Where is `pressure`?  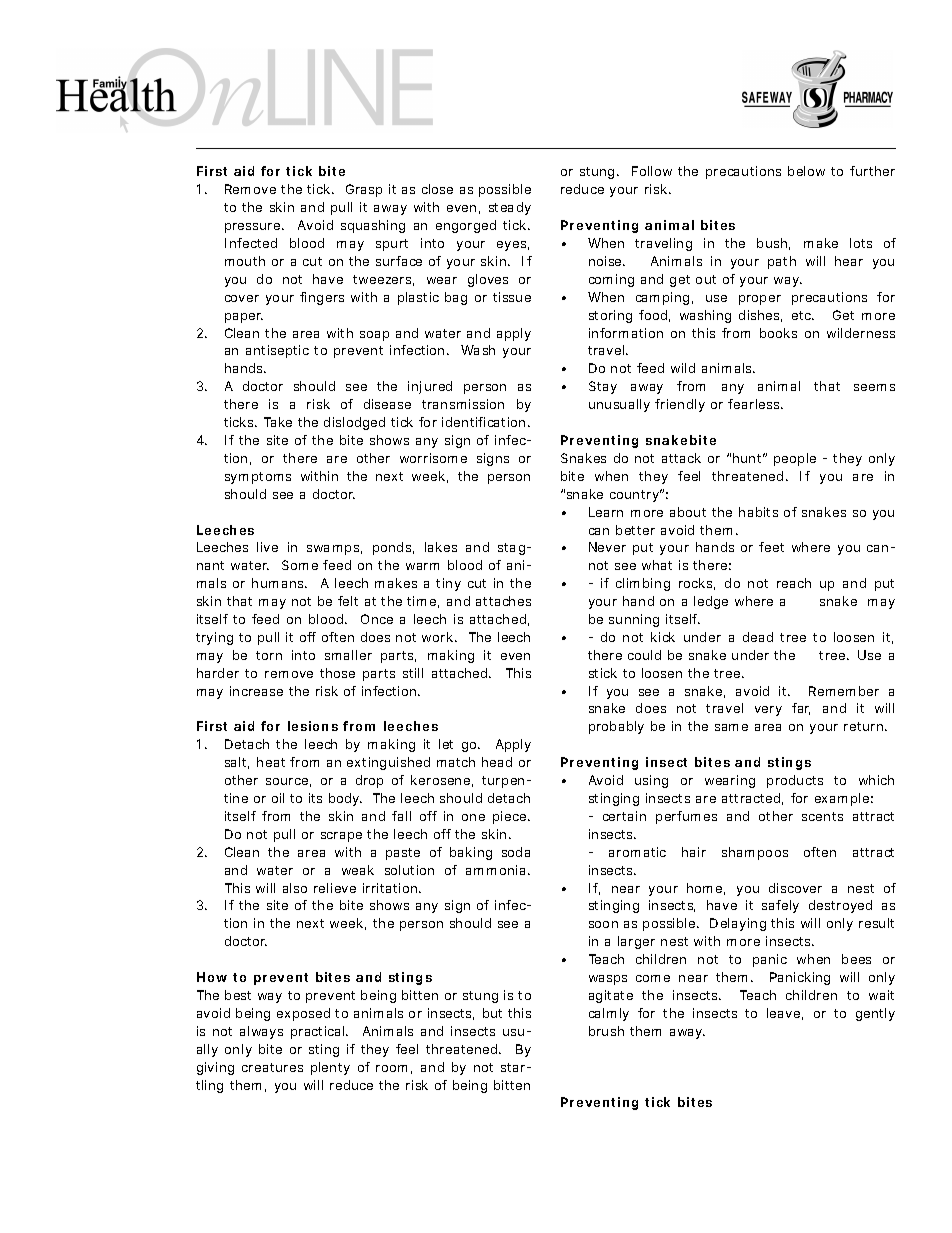 pressure is located at coordinates (254, 228).
